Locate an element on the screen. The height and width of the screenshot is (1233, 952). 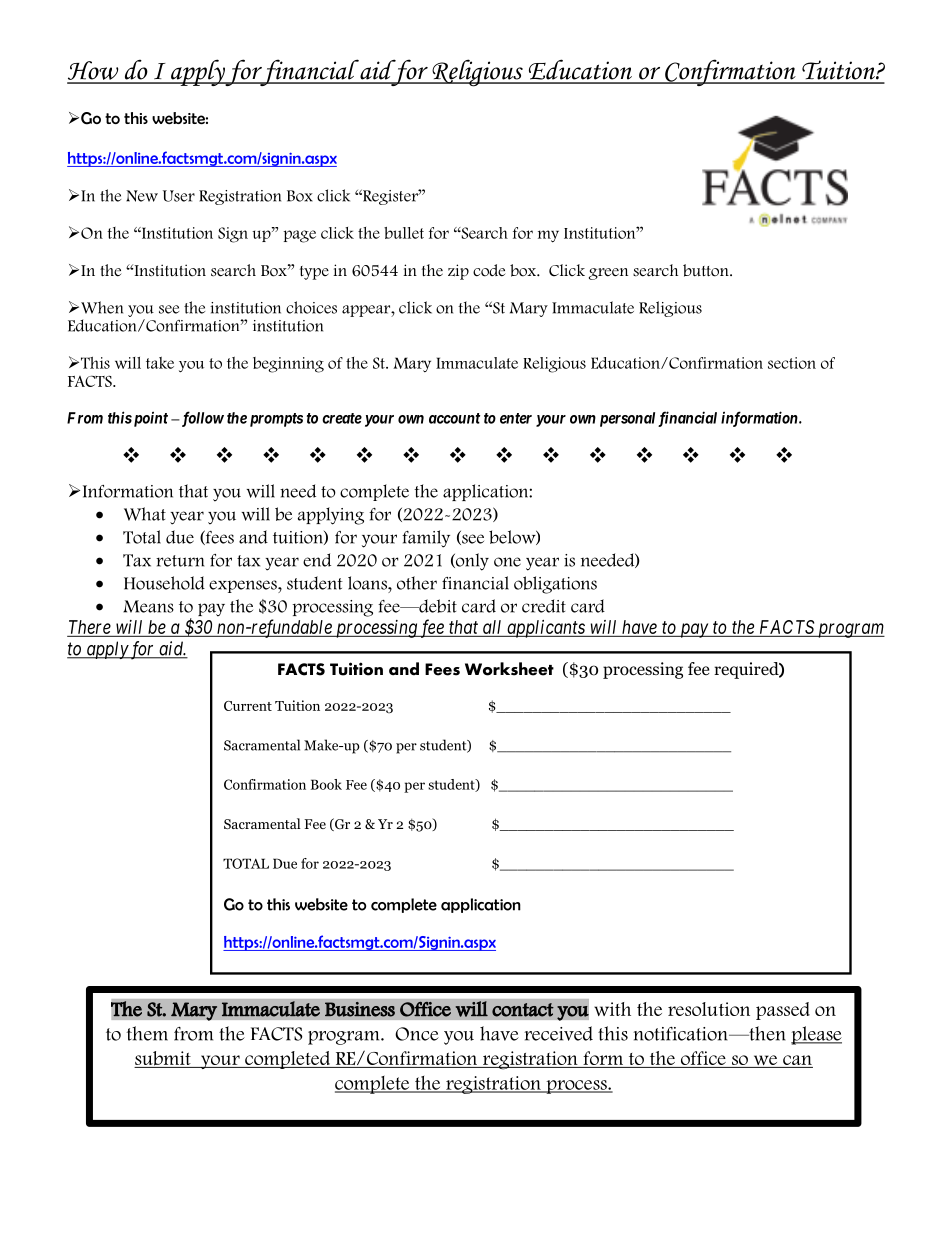
green is located at coordinates (608, 274).
